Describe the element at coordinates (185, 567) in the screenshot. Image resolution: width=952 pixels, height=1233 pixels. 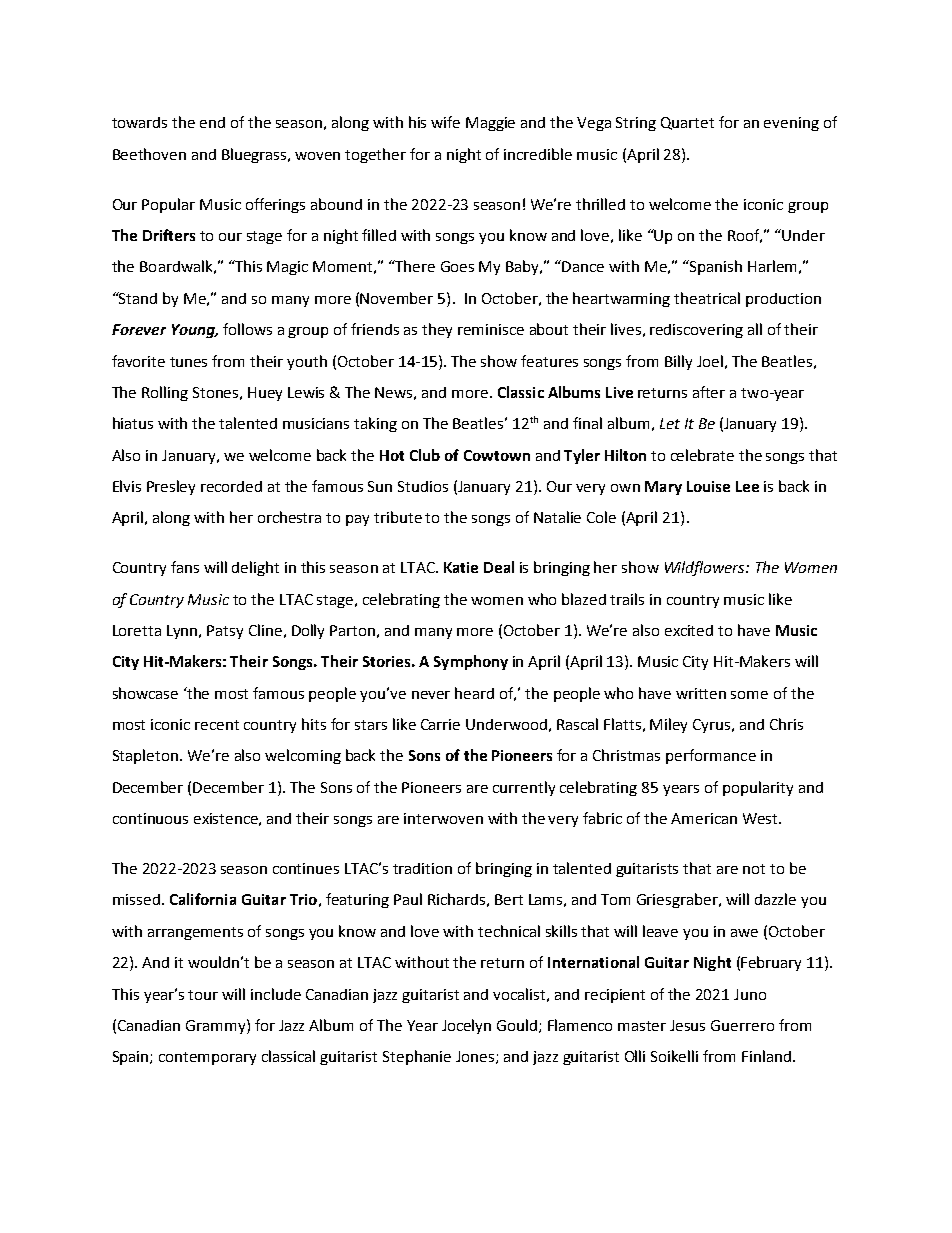
I see `fans` at that location.
